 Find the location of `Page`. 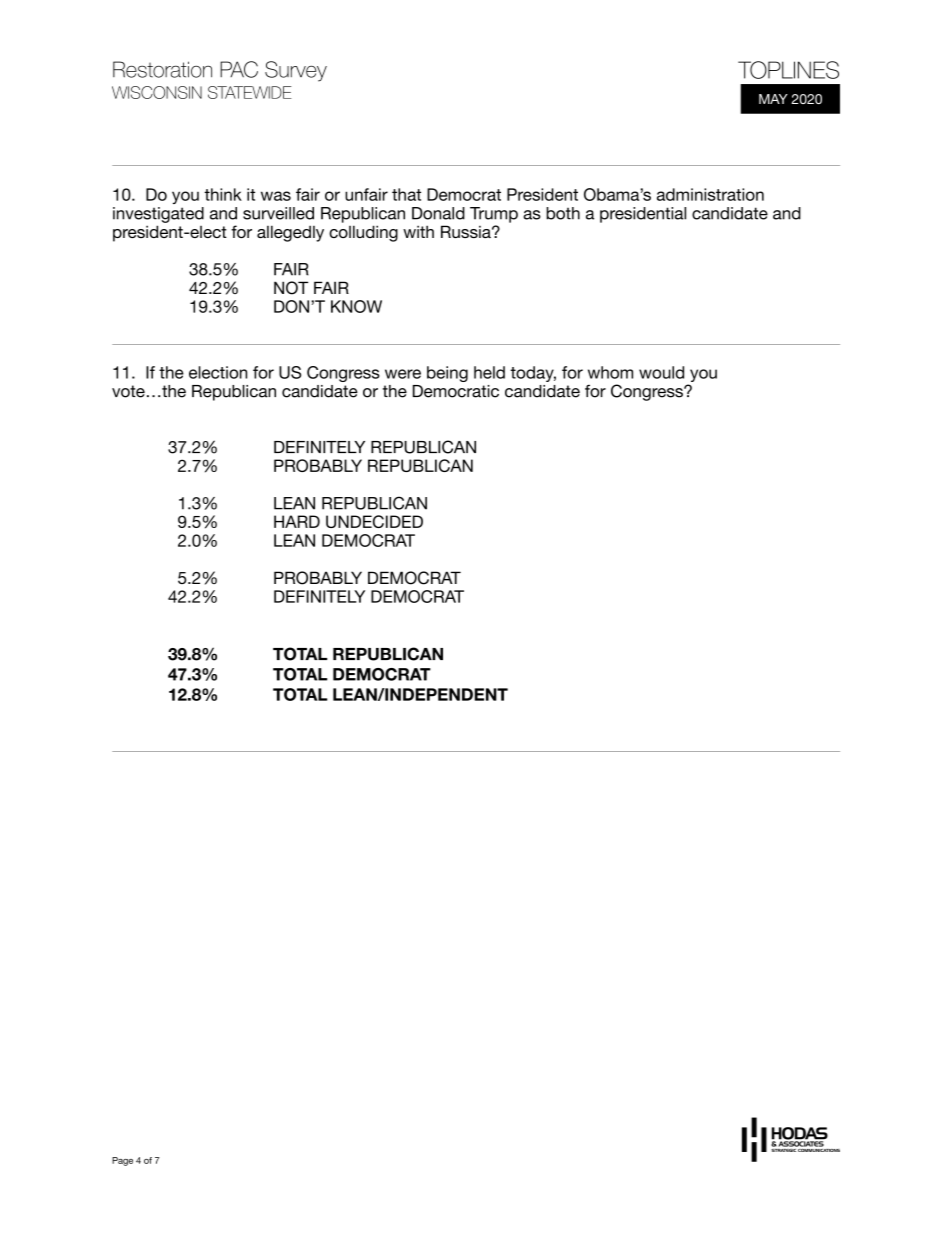

Page is located at coordinates (122, 1161).
